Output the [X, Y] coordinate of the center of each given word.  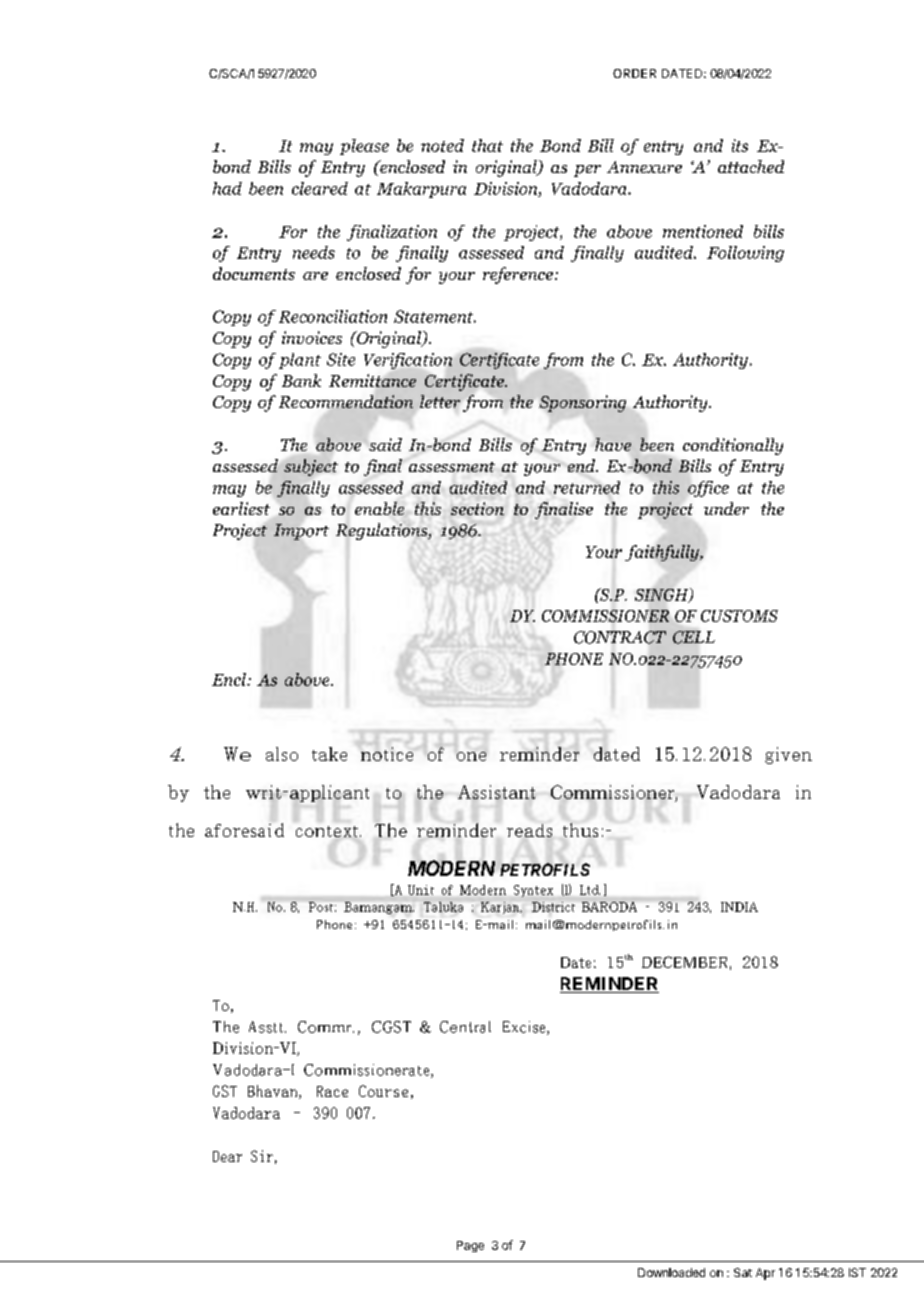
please [364, 147]
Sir [262, 1156]
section [477, 508]
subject [311, 467]
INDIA [739, 907]
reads [529, 830]
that [487, 145]
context [328, 831]
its [740, 145]
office [708, 489]
